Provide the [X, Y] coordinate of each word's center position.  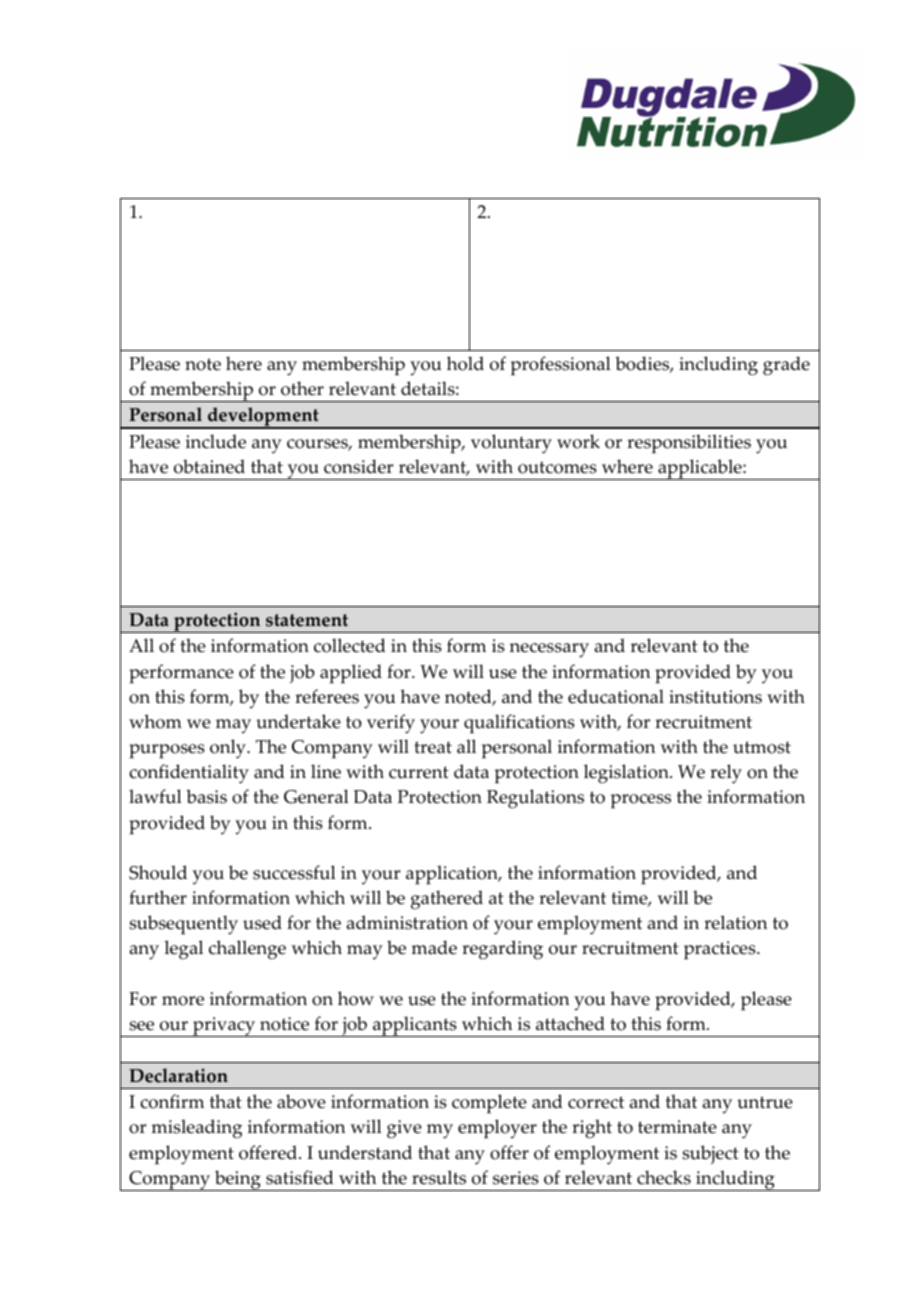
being [238, 1180]
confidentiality [189, 774]
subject [710, 1154]
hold [465, 363]
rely [726, 774]
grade [786, 366]
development [263, 418]
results [439, 1177]
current [419, 772]
